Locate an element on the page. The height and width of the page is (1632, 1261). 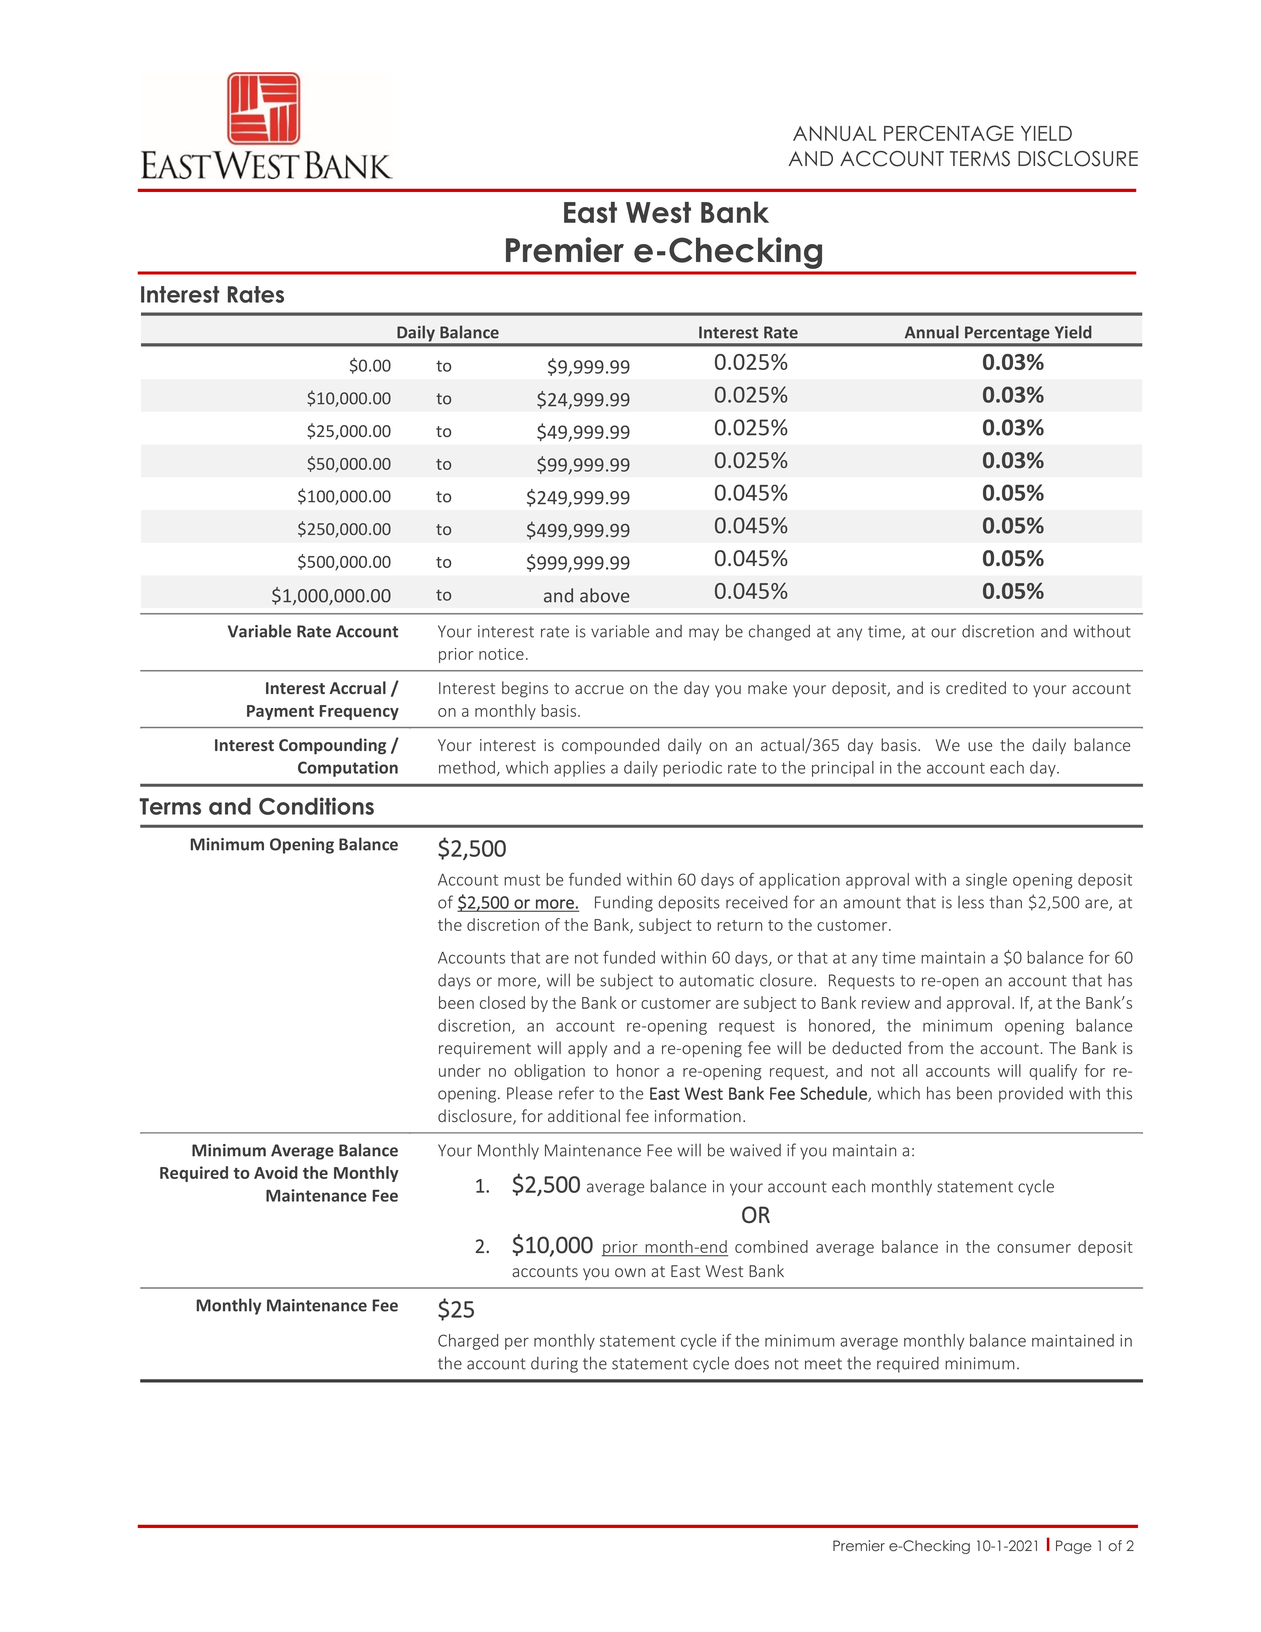
information is located at coordinates (698, 1115).
